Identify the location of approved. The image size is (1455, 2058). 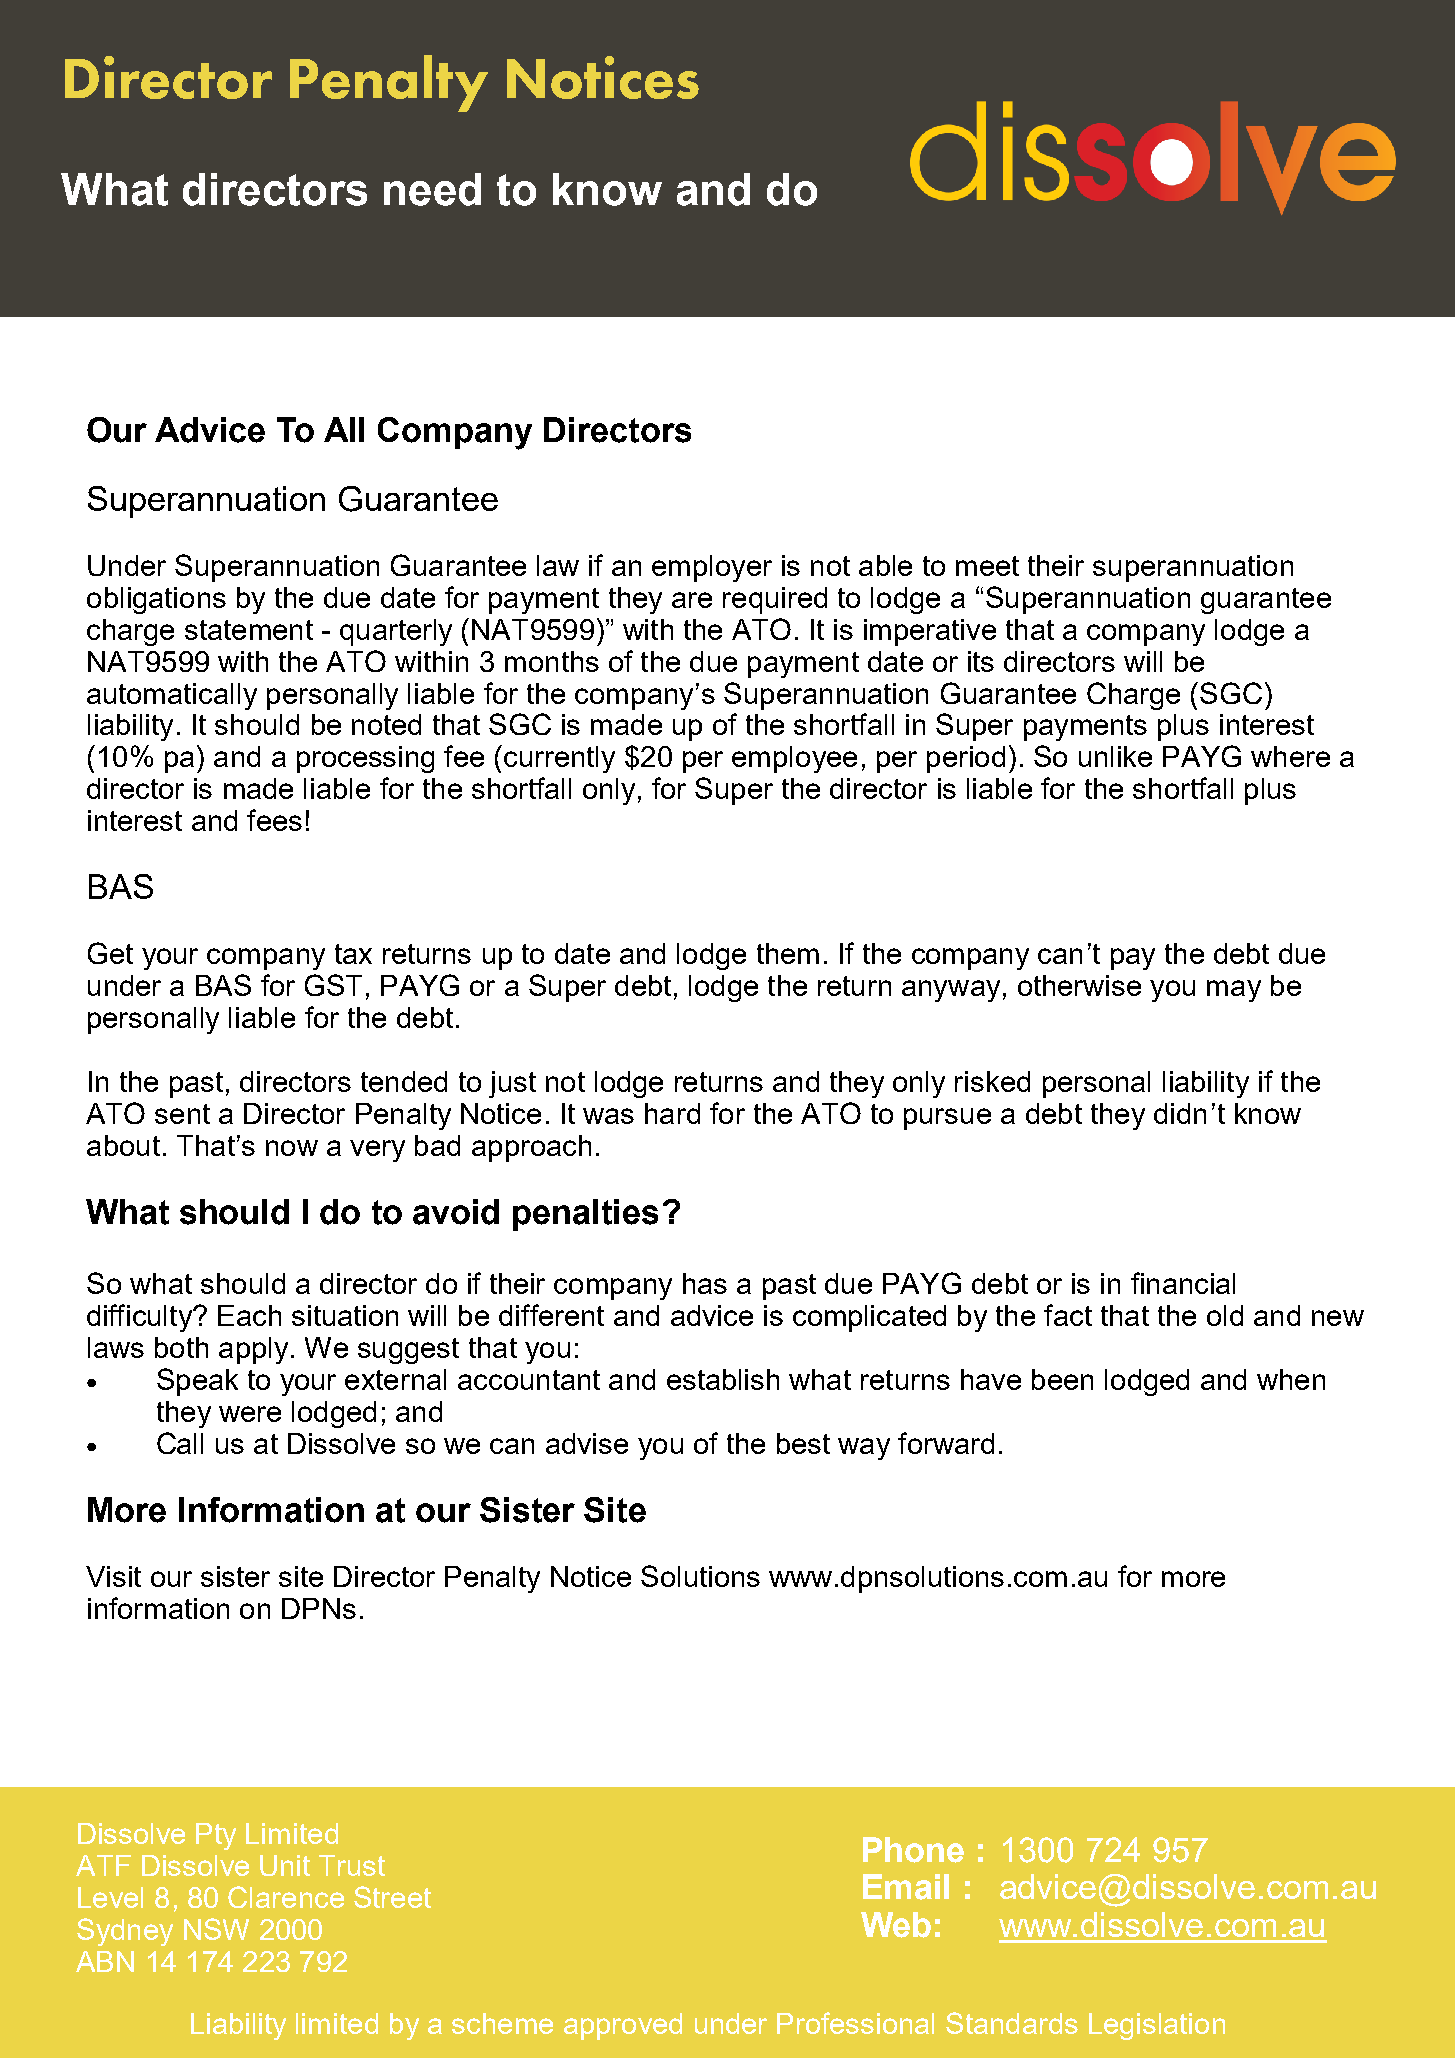
(623, 2026).
